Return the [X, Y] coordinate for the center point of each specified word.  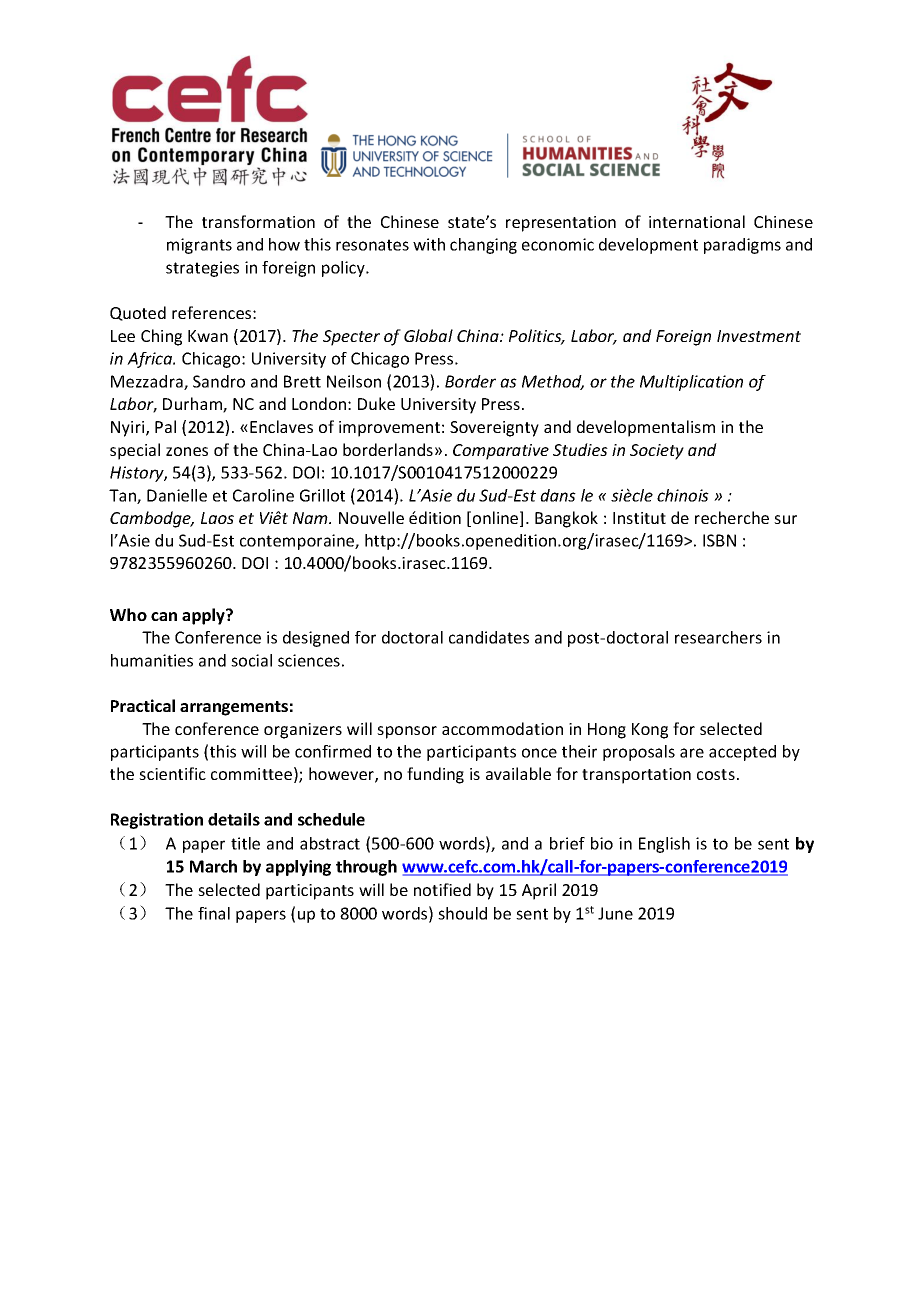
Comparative [501, 452]
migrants [199, 246]
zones [187, 451]
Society [657, 452]
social [251, 660]
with [429, 244]
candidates [489, 637]
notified [442, 889]
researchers [718, 637]
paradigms [742, 246]
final [214, 913]
